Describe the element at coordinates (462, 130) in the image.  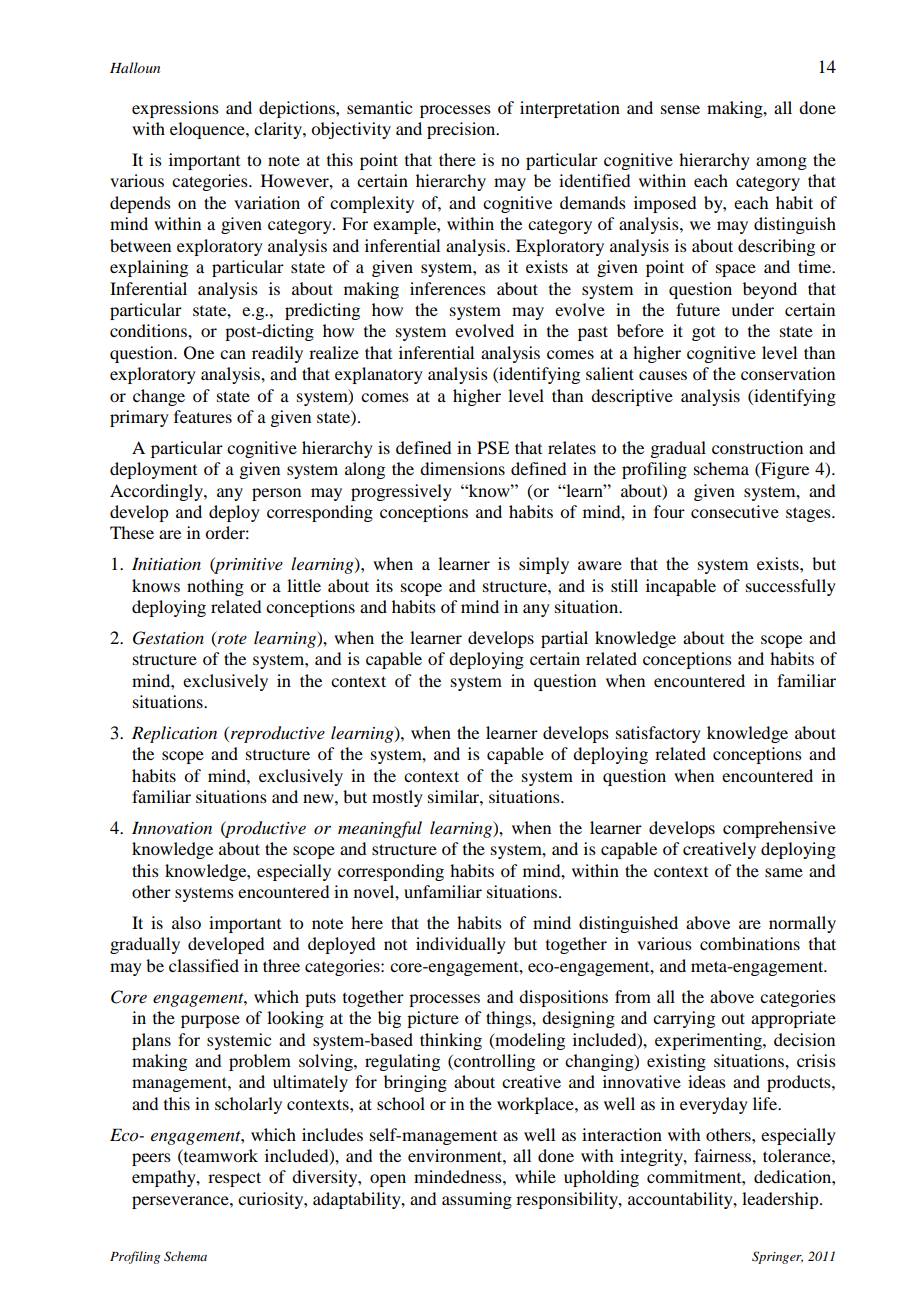
I see `precision` at that location.
